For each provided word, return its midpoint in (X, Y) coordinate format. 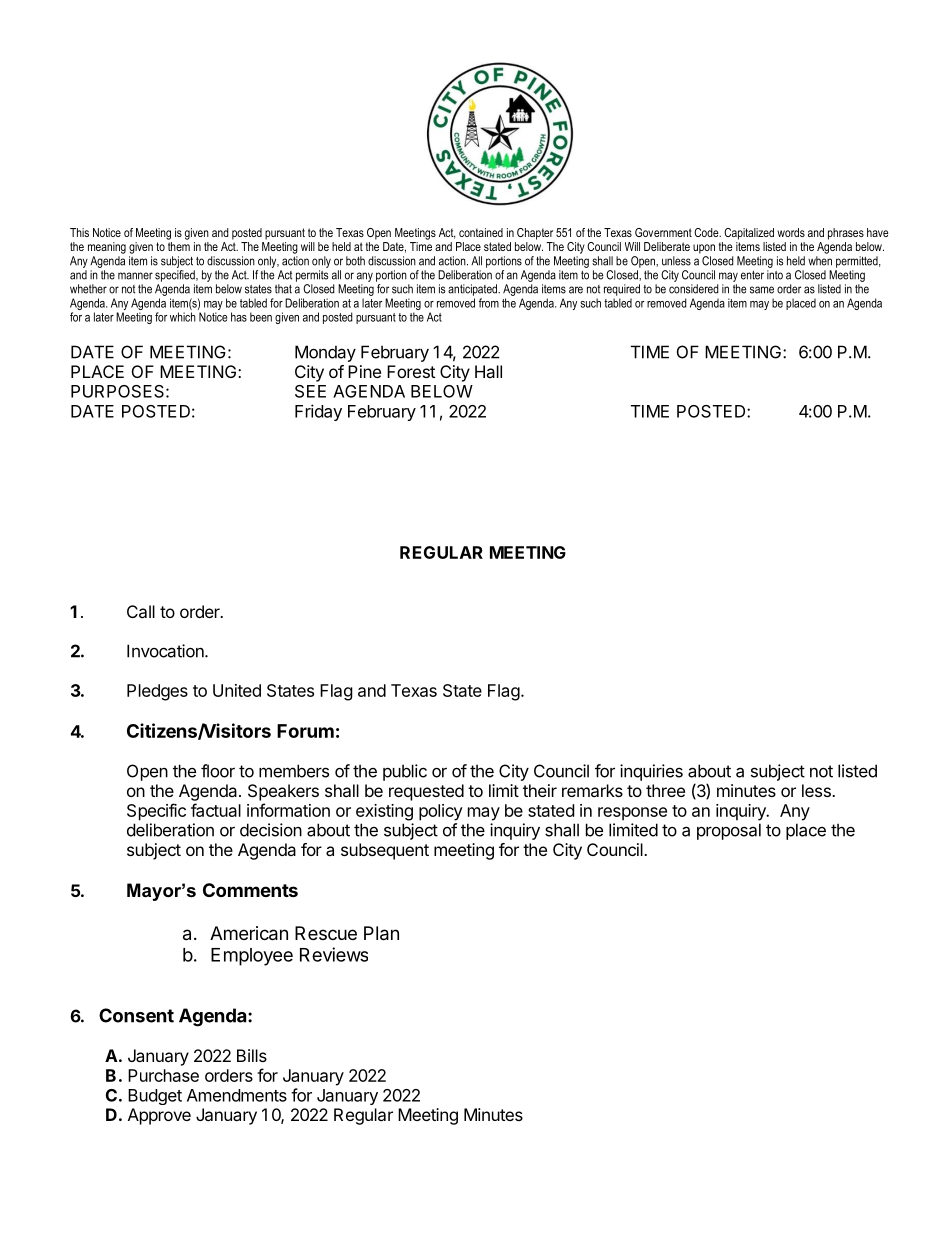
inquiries (651, 772)
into (775, 275)
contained (481, 232)
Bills (252, 1055)
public (405, 772)
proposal (729, 831)
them (179, 246)
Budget (155, 1097)
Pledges (157, 692)
